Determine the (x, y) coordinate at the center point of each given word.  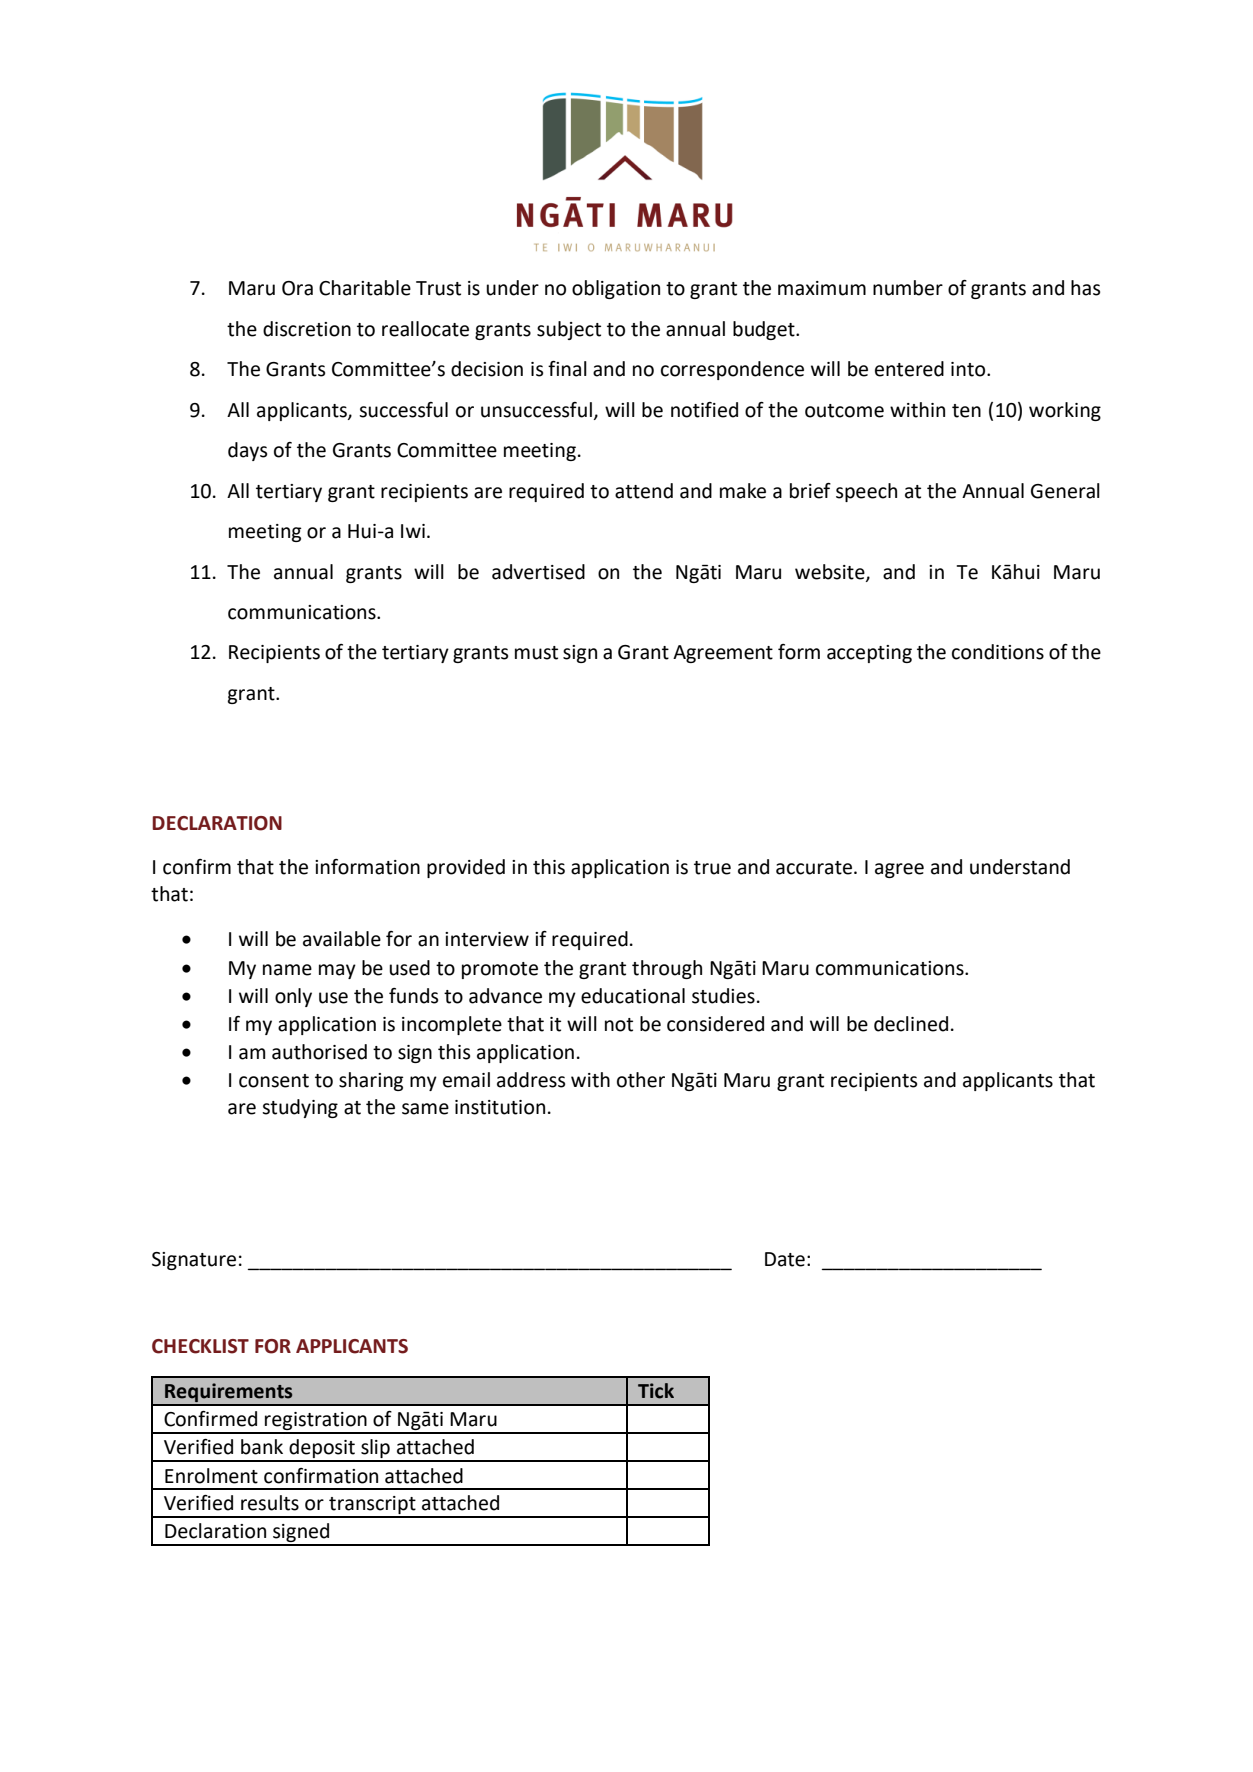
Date (785, 1259)
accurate (815, 868)
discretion (307, 329)
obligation (616, 289)
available (342, 939)
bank (262, 1447)
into (969, 369)
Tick (656, 1391)
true (712, 868)
